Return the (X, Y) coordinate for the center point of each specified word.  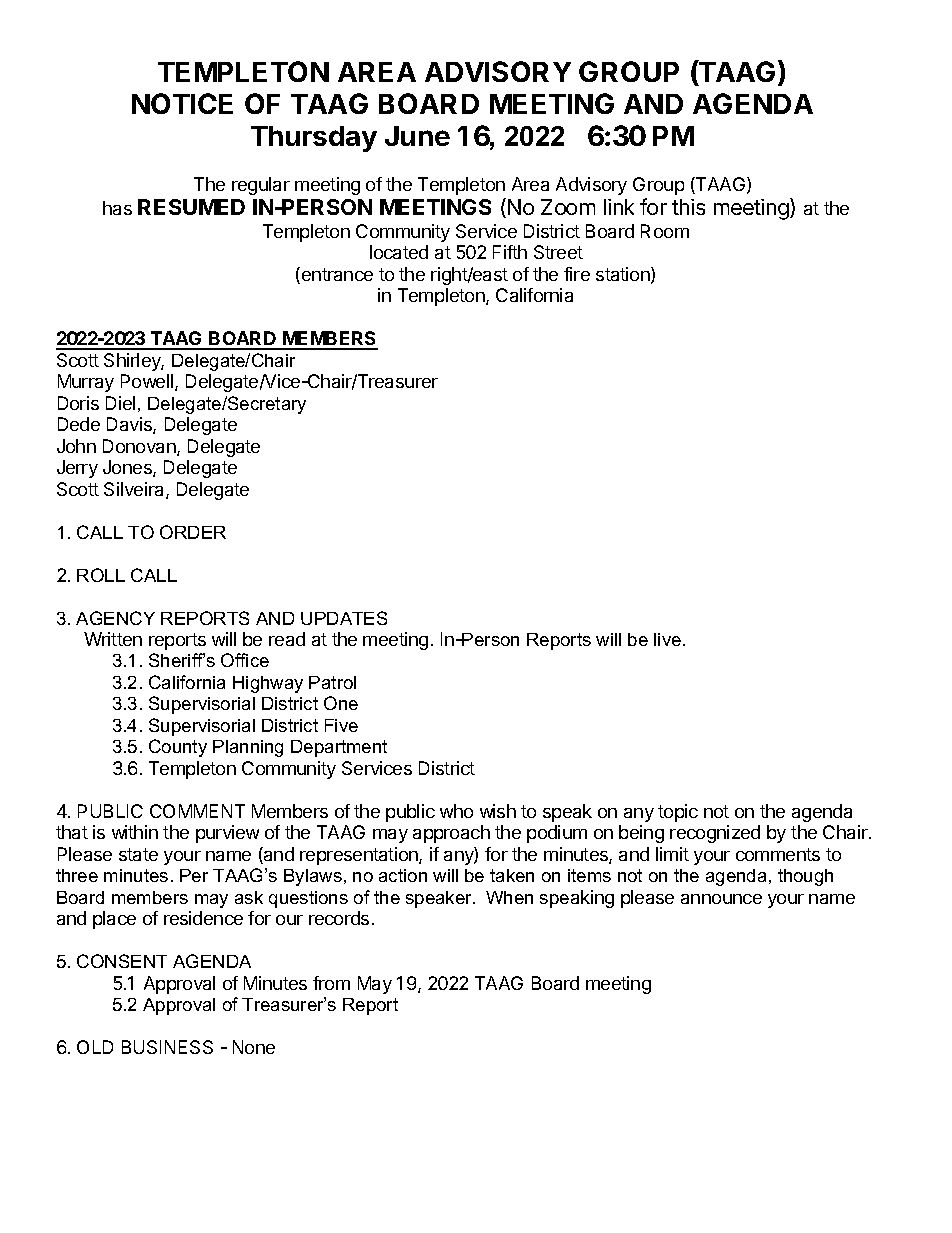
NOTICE (182, 103)
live (669, 639)
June (417, 136)
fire (577, 274)
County (178, 748)
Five (341, 725)
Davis (130, 425)
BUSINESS (167, 1047)
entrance (336, 275)
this (688, 207)
